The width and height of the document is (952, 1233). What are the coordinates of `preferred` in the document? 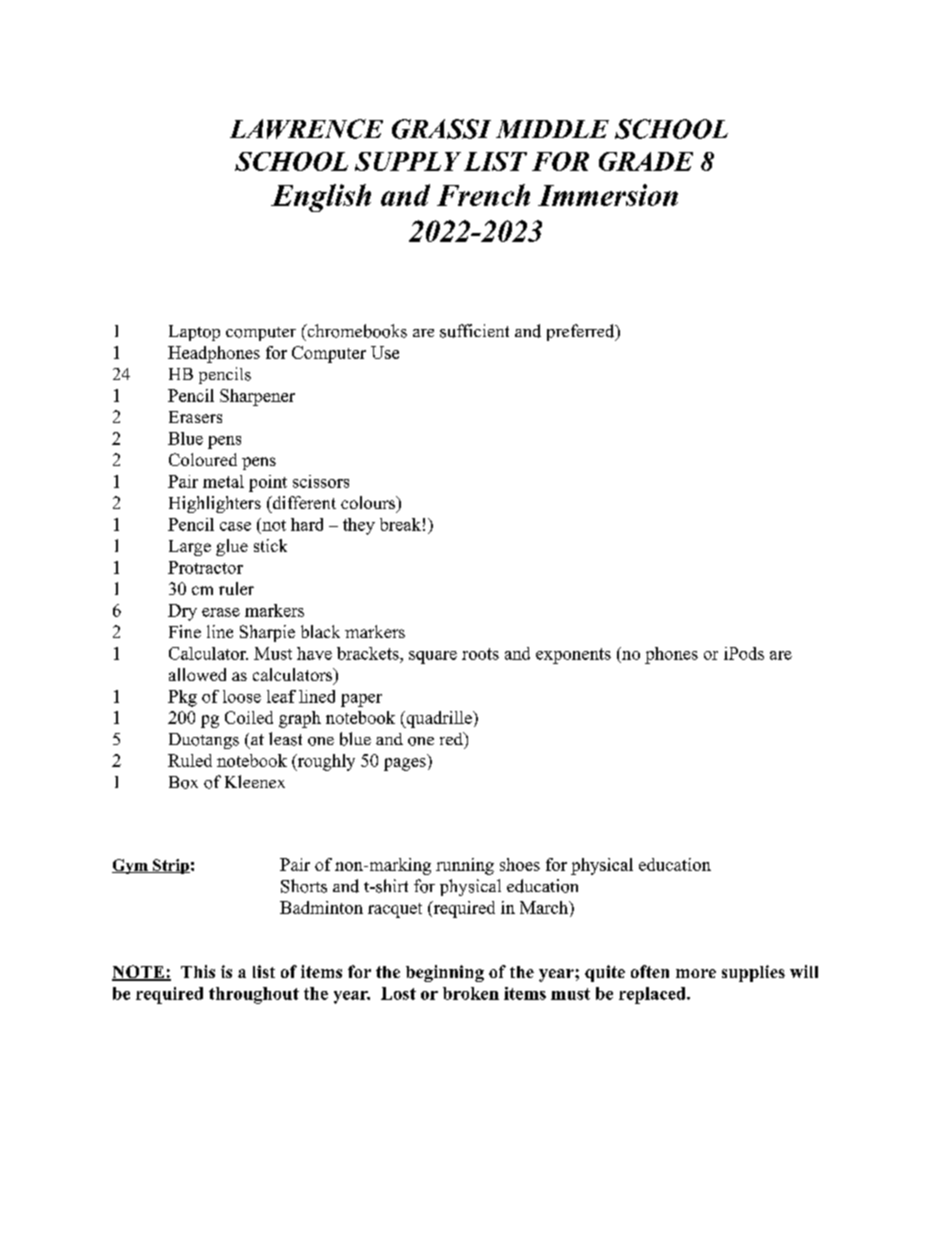 It's located at (582, 332).
